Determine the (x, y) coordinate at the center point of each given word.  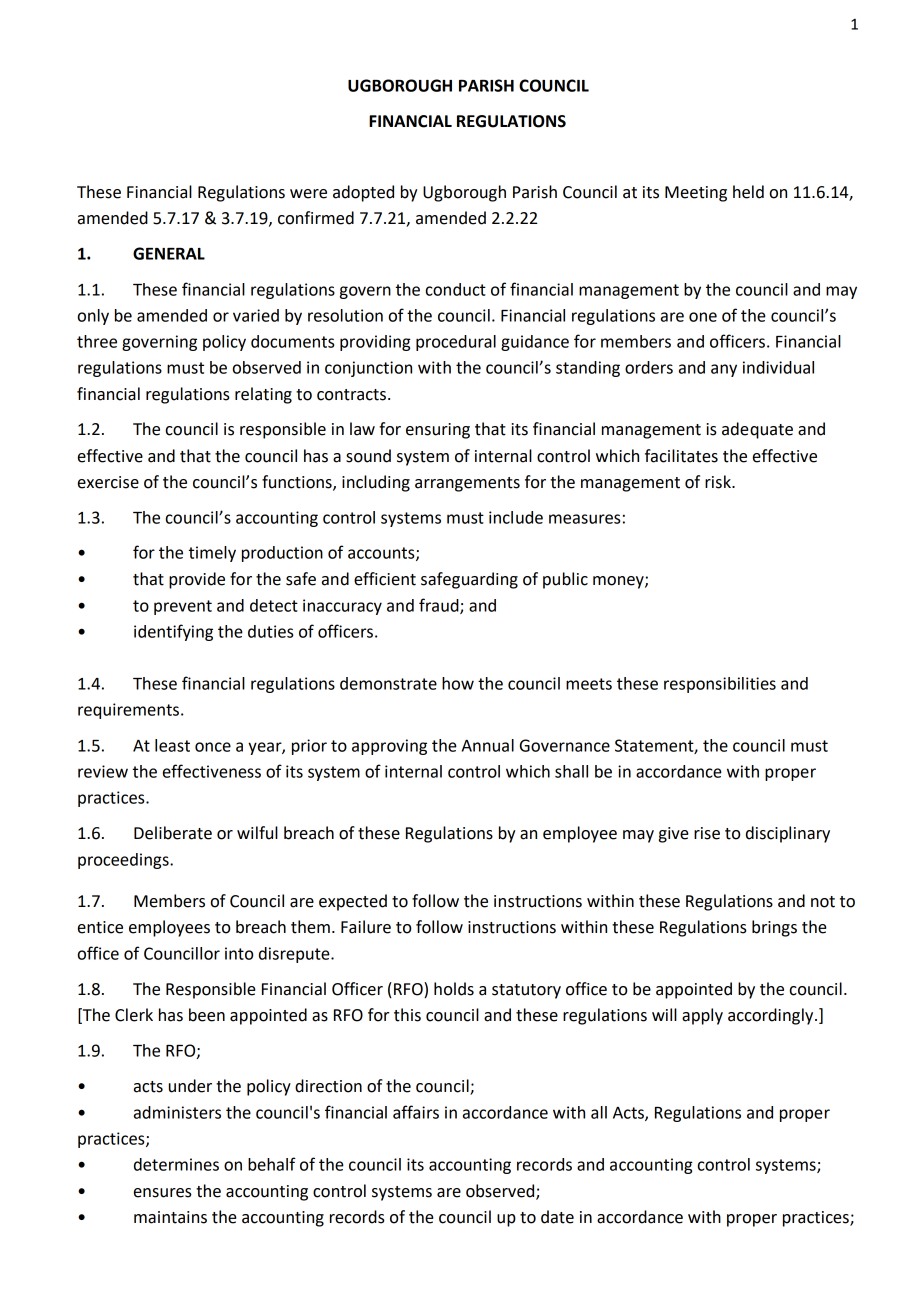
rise (707, 833)
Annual (488, 745)
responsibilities (720, 685)
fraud (440, 606)
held (748, 192)
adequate (757, 430)
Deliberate (173, 833)
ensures (163, 1193)
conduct (456, 289)
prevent (183, 607)
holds (454, 989)
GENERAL (169, 253)
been (207, 1015)
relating (263, 395)
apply (702, 1016)
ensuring (438, 431)
